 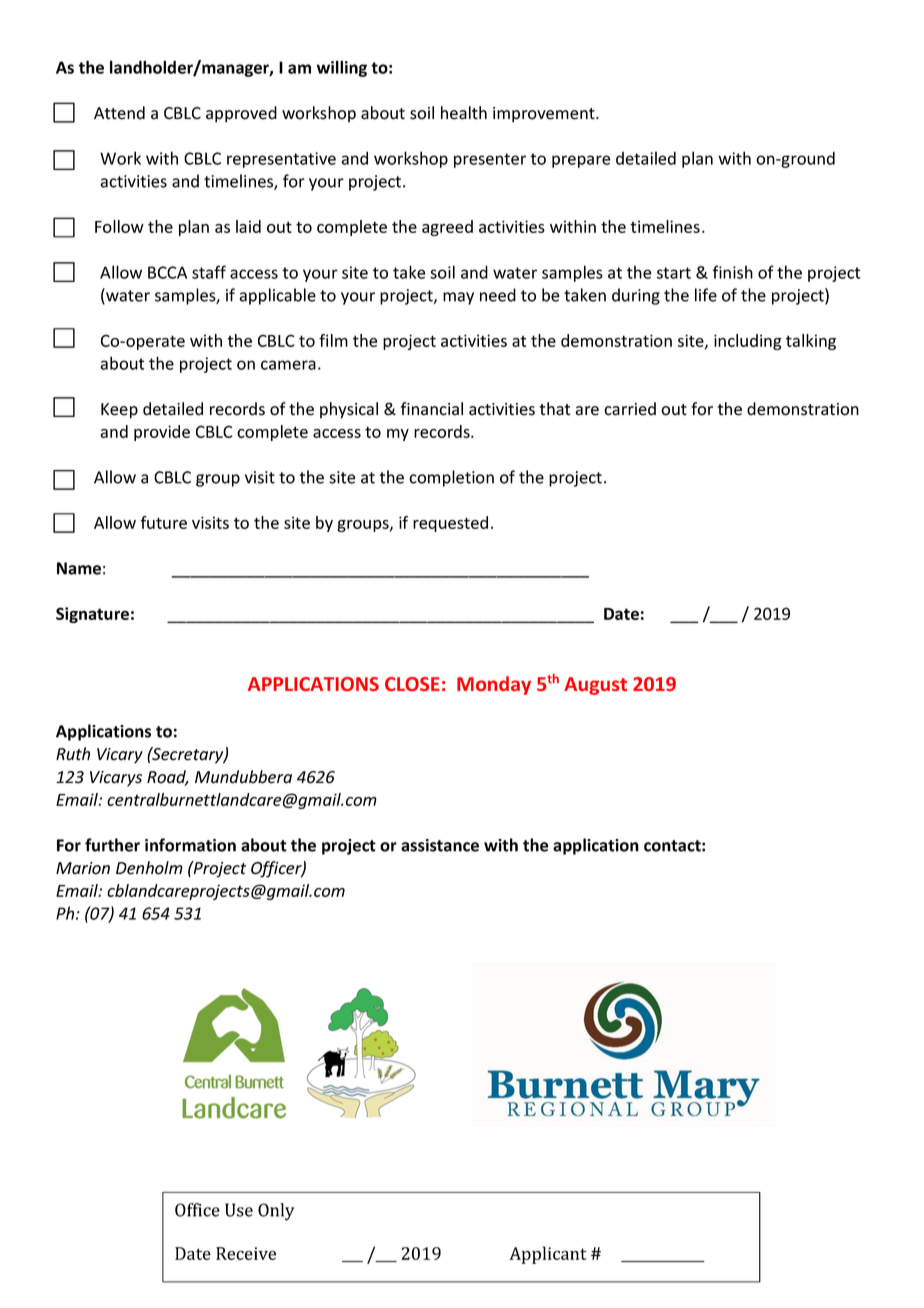 I want to click on health, so click(x=464, y=113).
